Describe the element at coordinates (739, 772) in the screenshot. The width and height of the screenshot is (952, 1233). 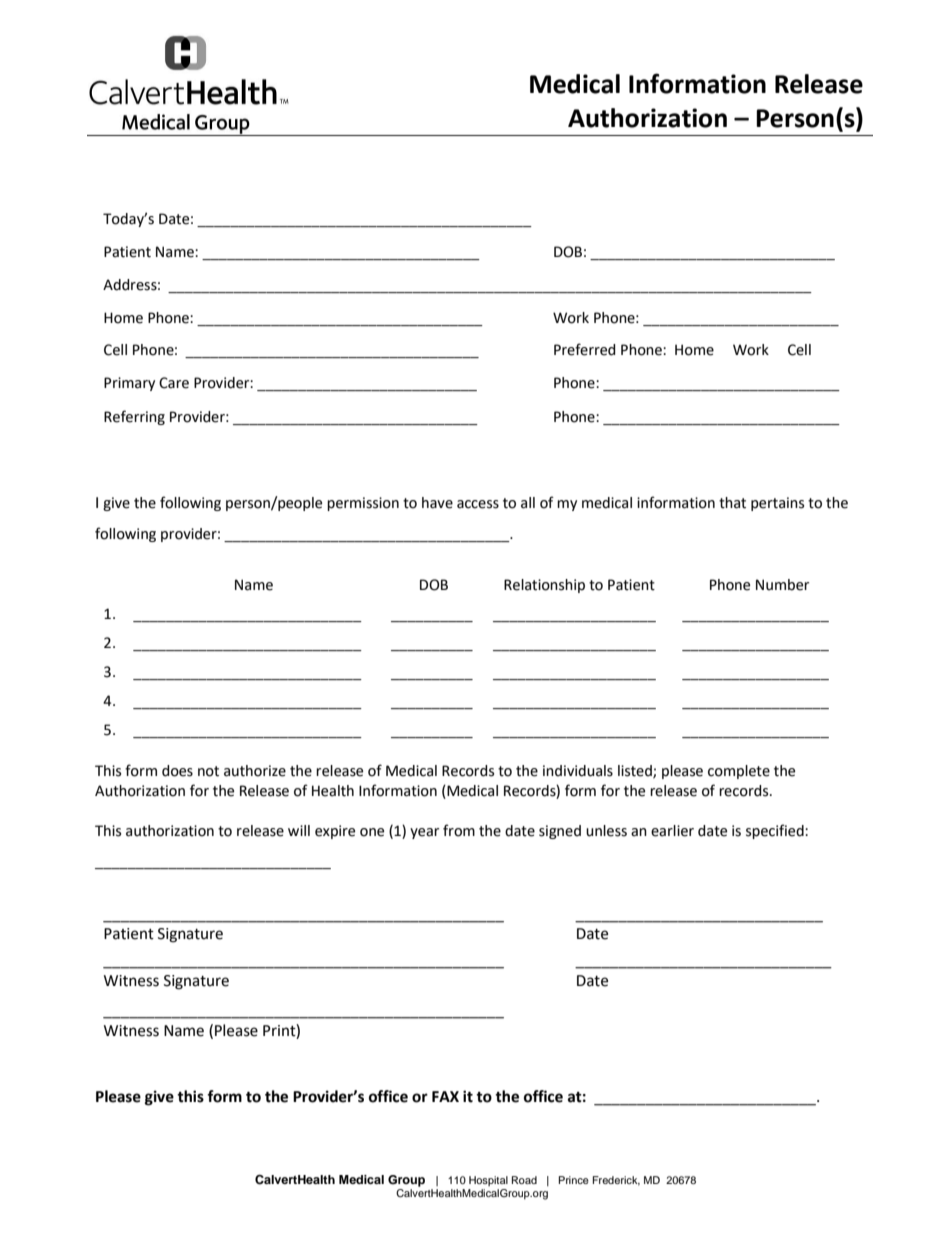
I see `complete` at that location.
